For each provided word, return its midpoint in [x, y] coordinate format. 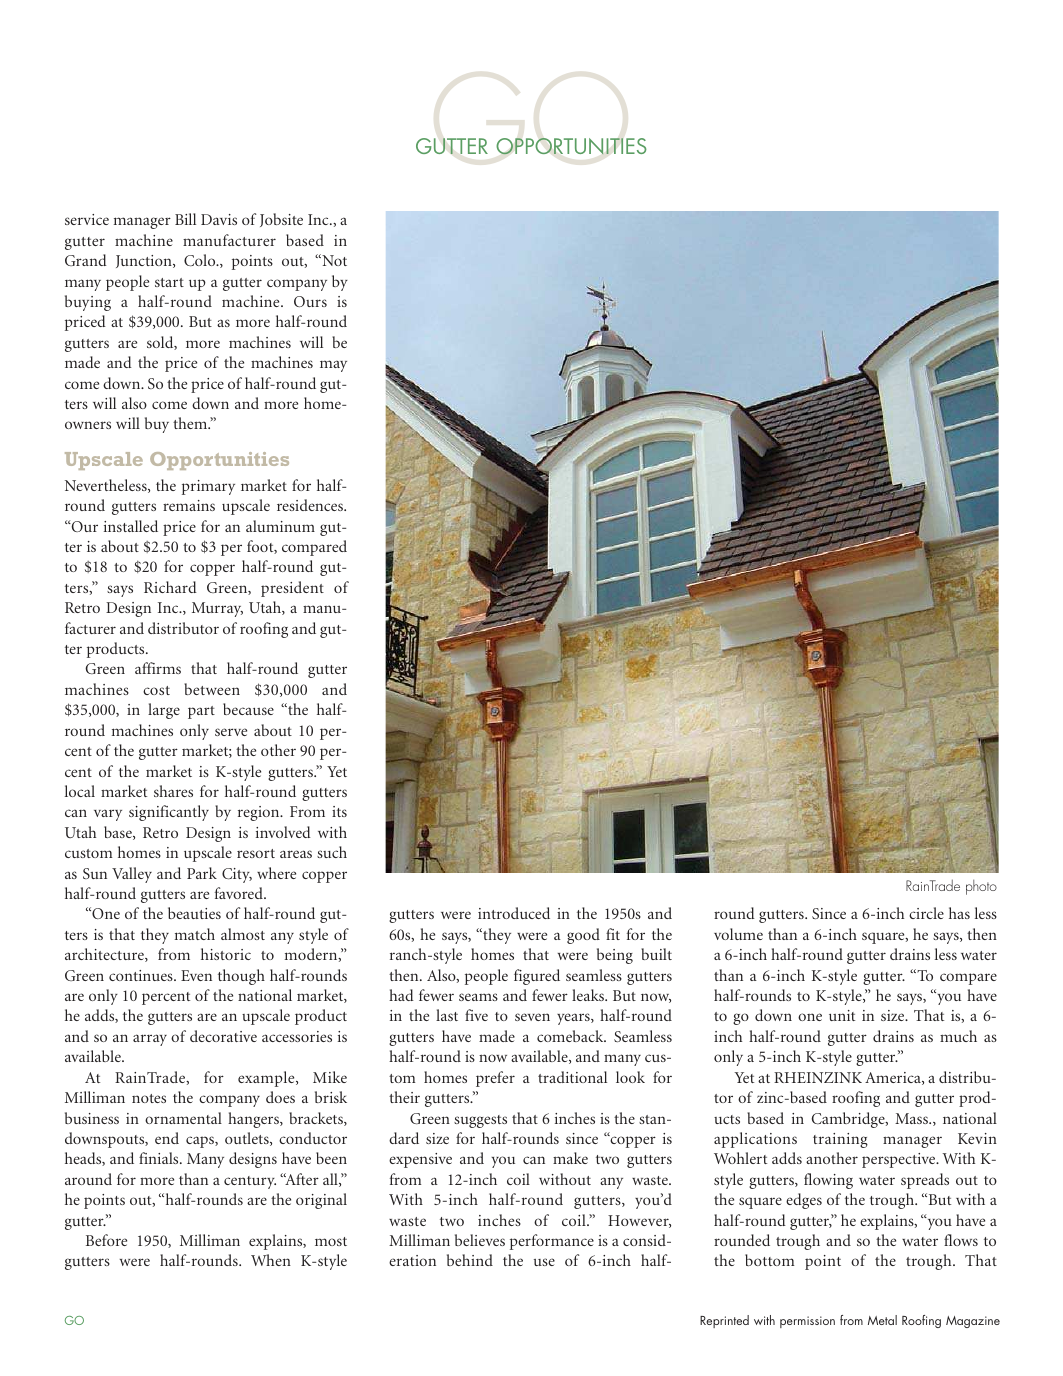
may [333, 366]
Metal [882, 1320]
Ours [310, 301]
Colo [201, 260]
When [271, 1260]
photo [981, 887]
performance [552, 1242]
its [339, 811]
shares [173, 791]
